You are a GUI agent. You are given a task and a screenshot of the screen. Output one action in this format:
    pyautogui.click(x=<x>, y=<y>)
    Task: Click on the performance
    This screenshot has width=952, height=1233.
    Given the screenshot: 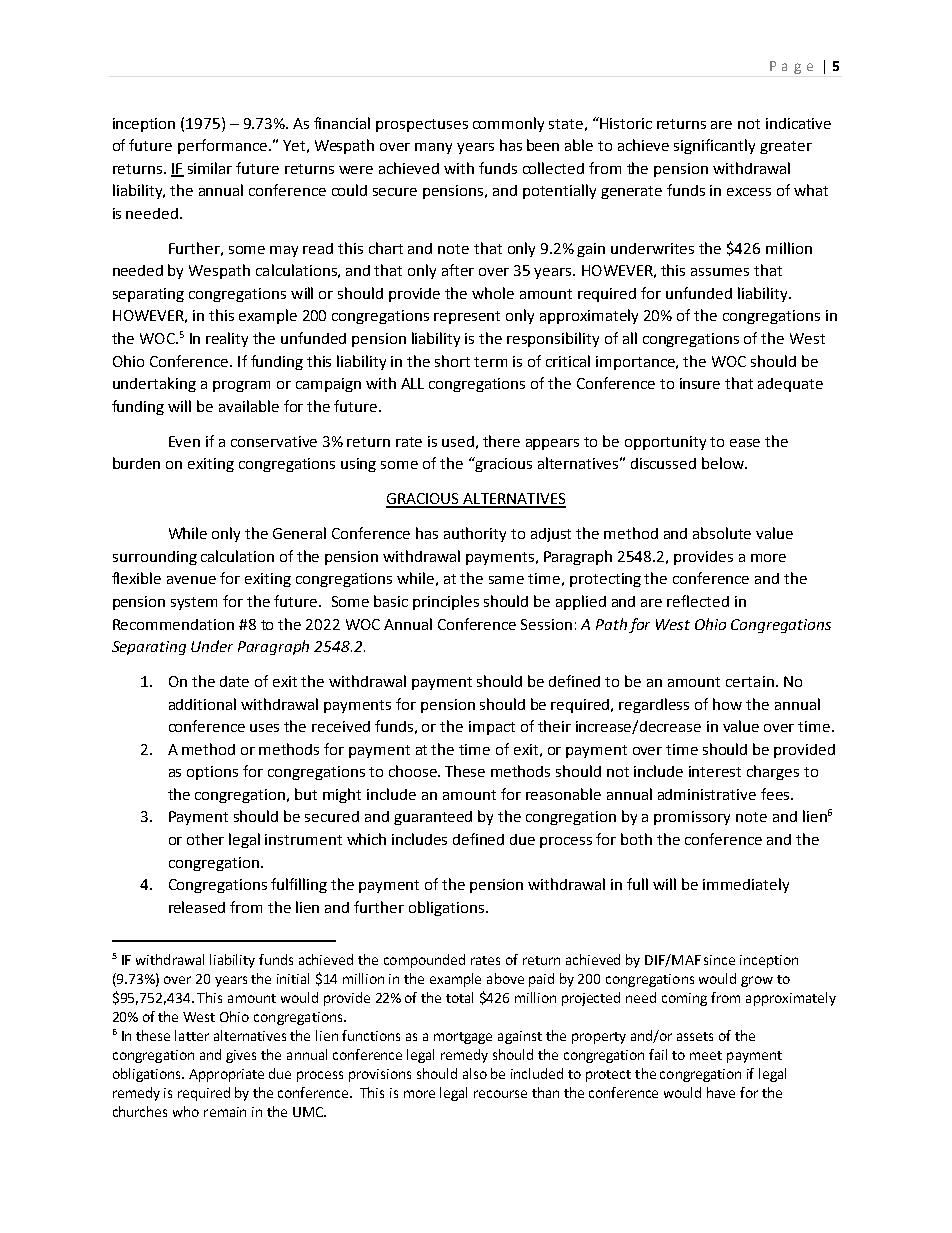 What is the action you would take?
    pyautogui.click(x=222, y=146)
